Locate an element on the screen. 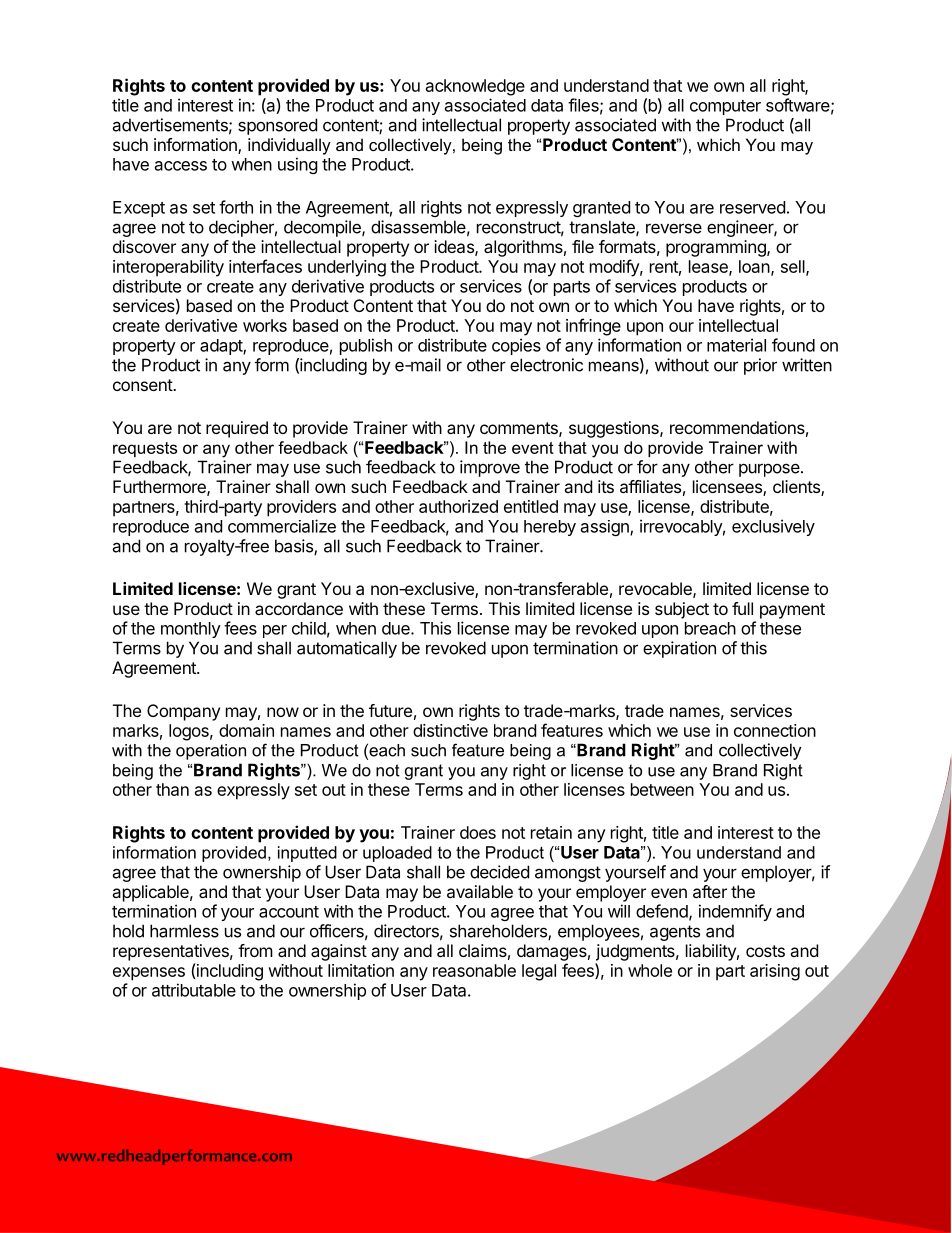  acknowledge is located at coordinates (475, 87).
